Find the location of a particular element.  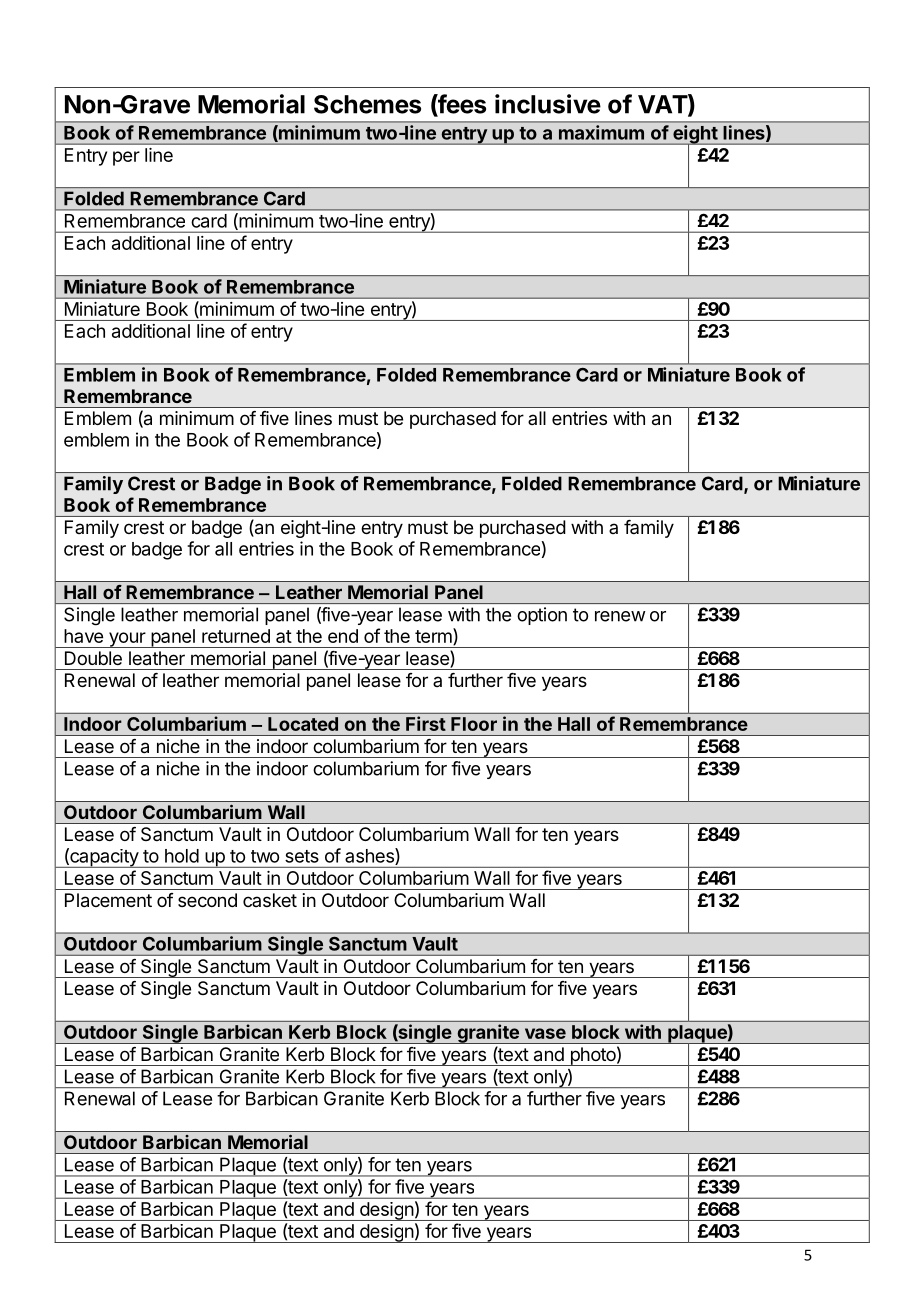

Placement is located at coordinates (108, 900).
